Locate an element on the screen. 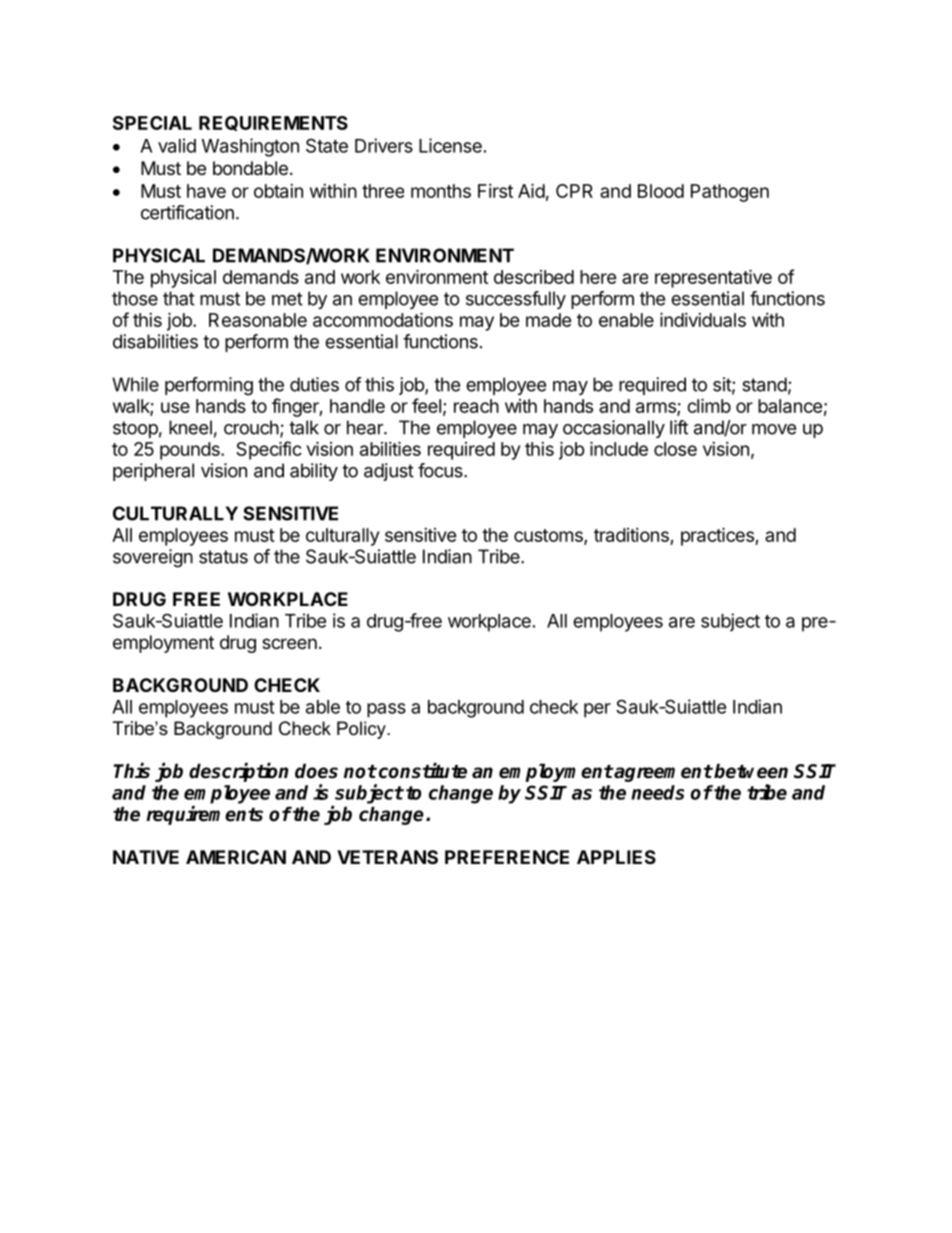 The width and height of the screenshot is (952, 1233). focus is located at coordinates (441, 470).
